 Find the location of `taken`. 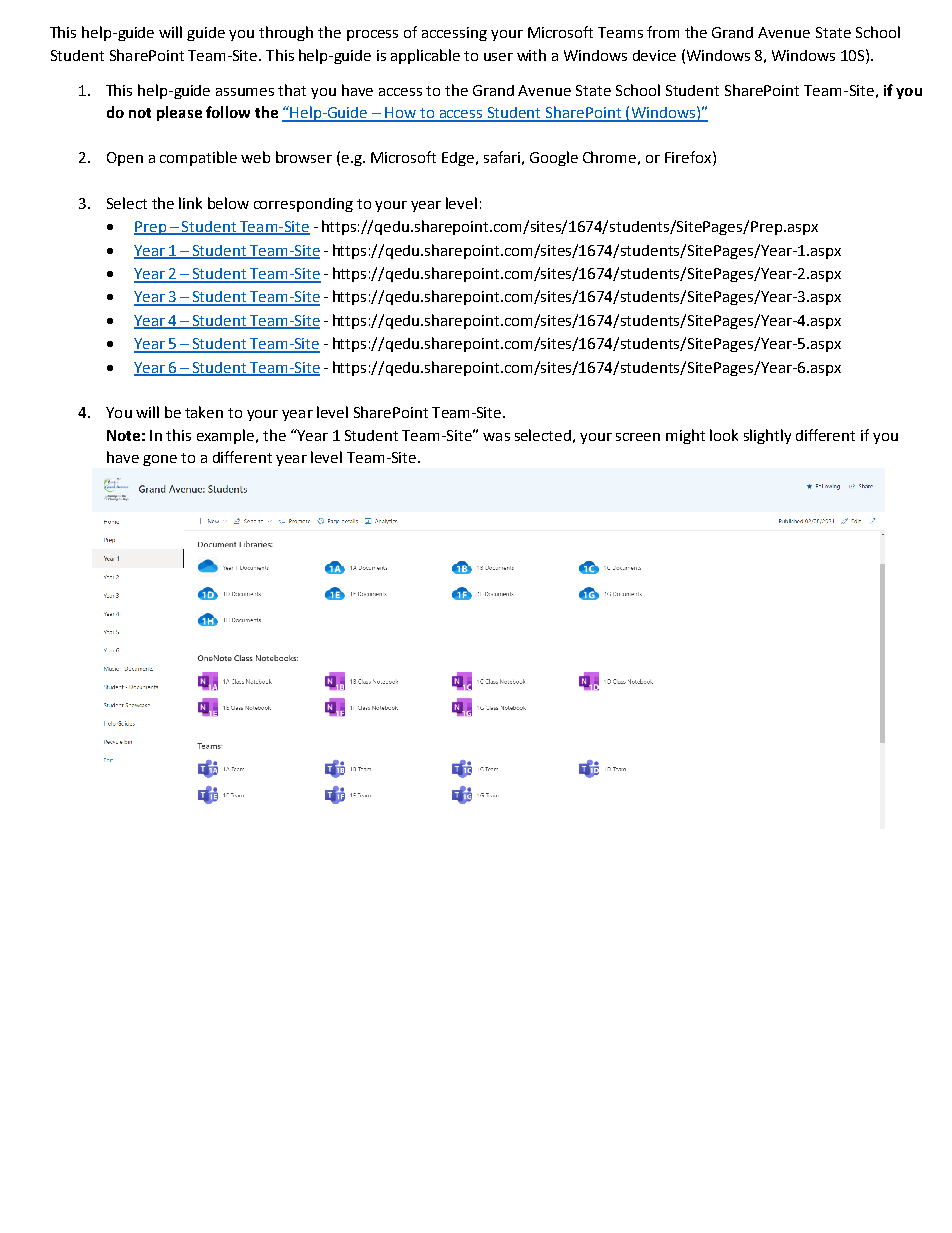

taken is located at coordinates (204, 412).
